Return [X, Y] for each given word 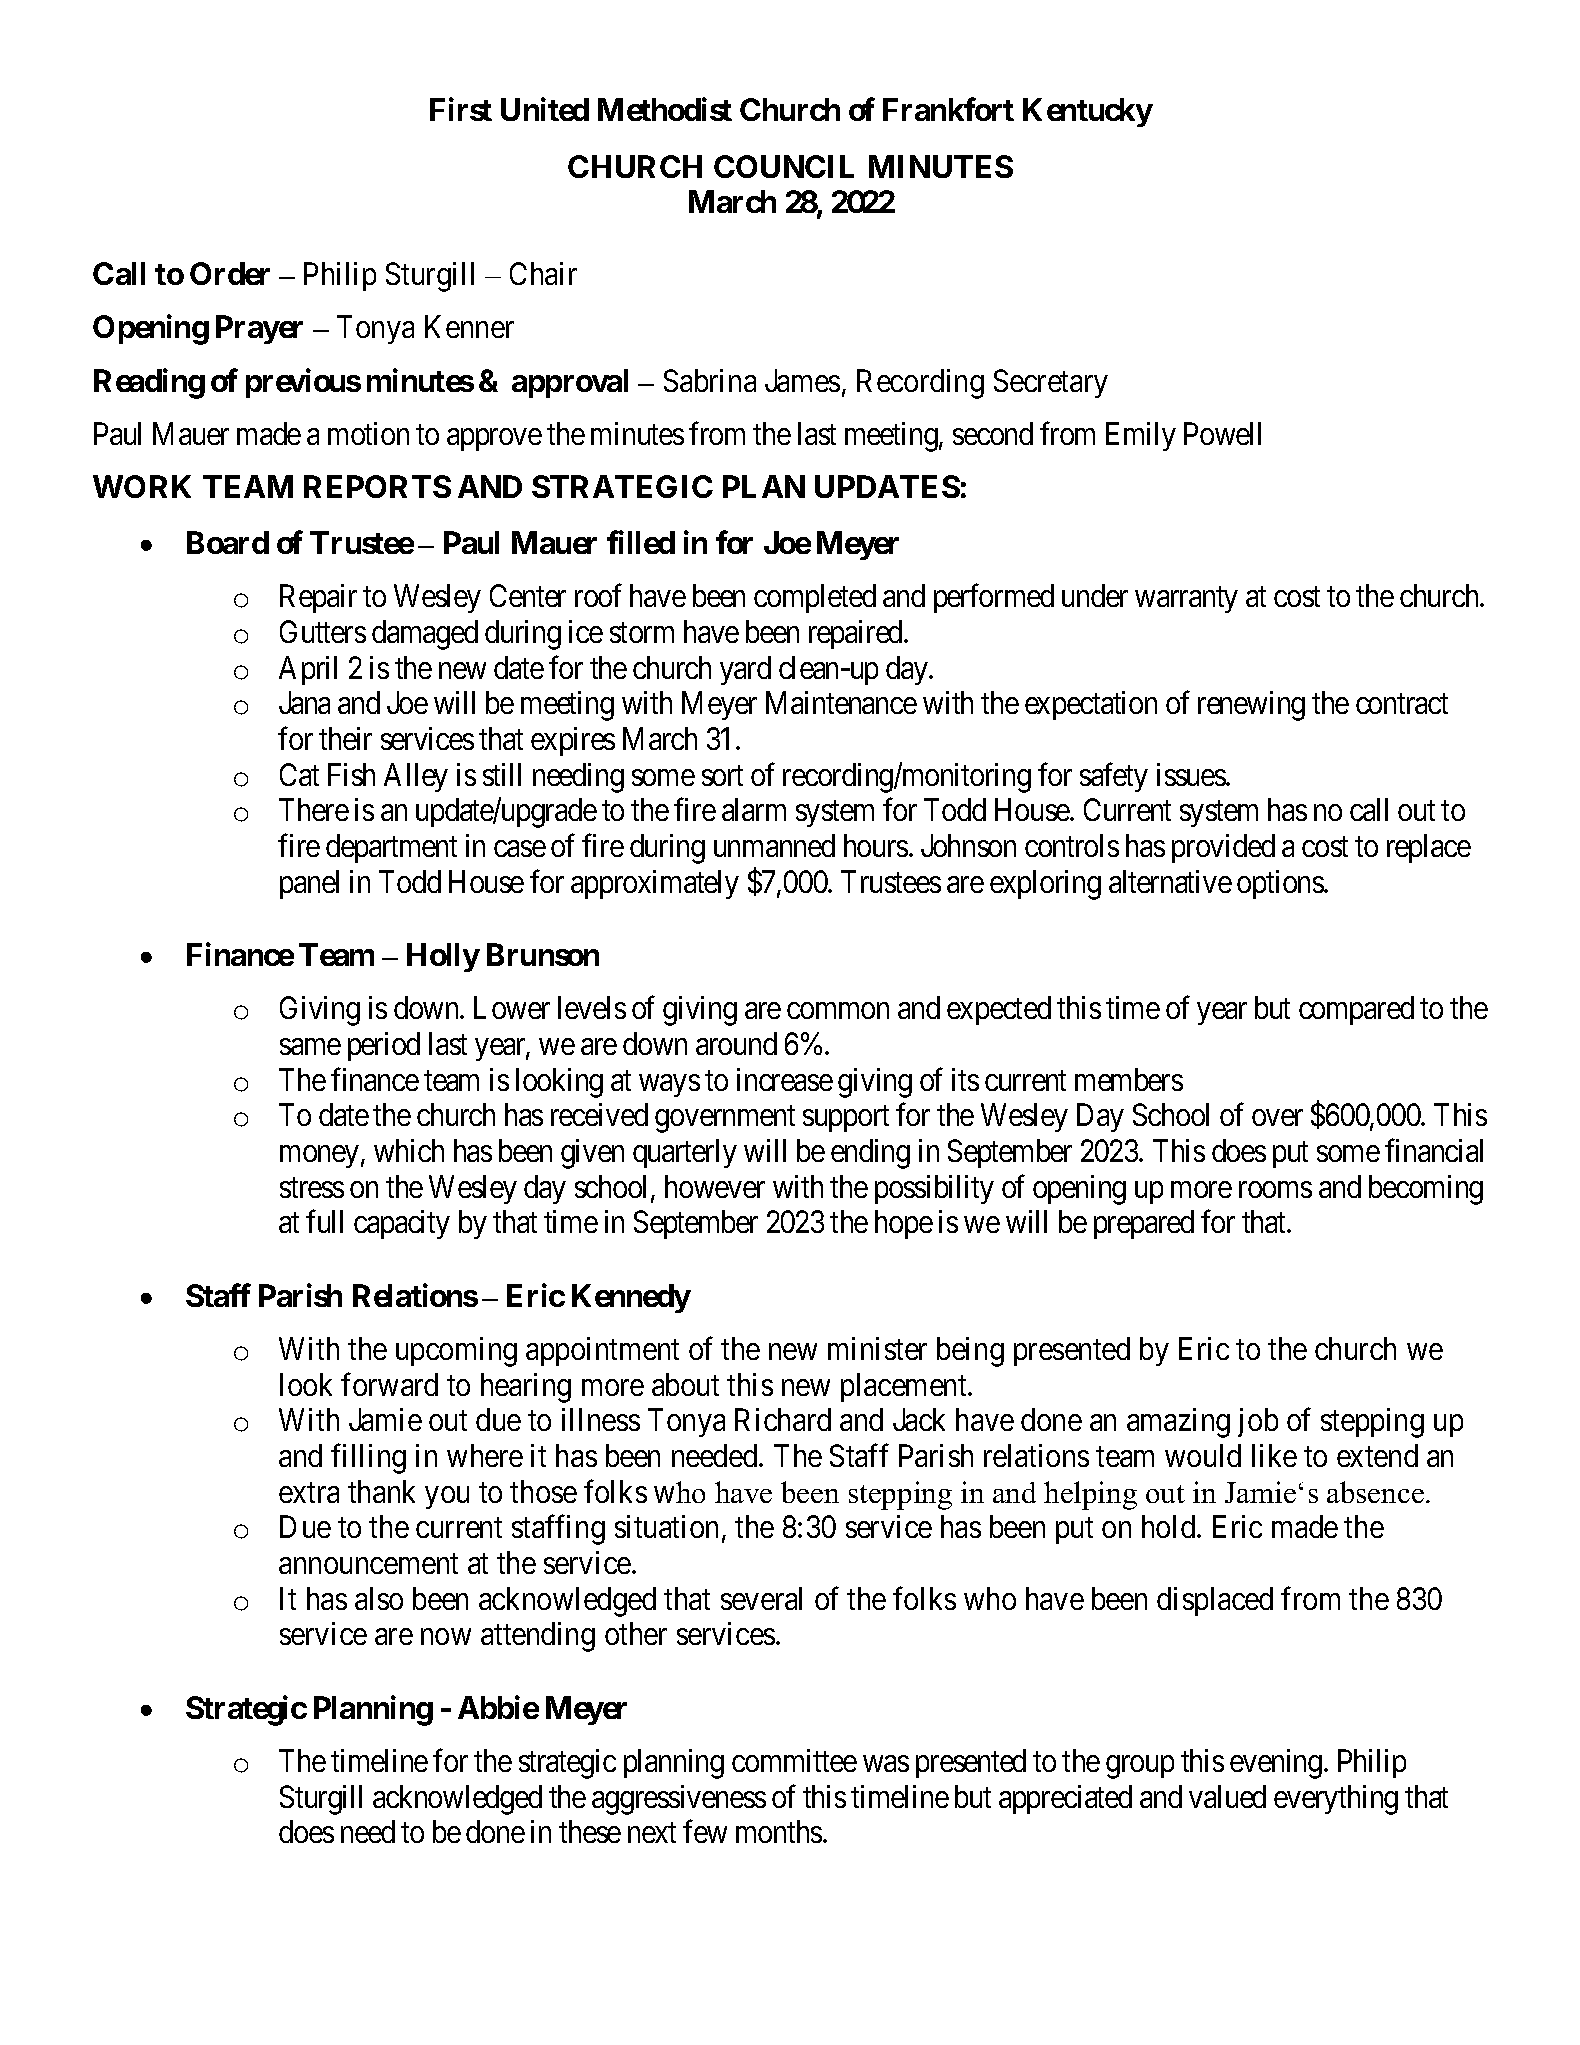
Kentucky [1088, 112]
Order [230, 273]
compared [1356, 1010]
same [310, 1047]
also [379, 1598]
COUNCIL [784, 166]
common [838, 1011]
